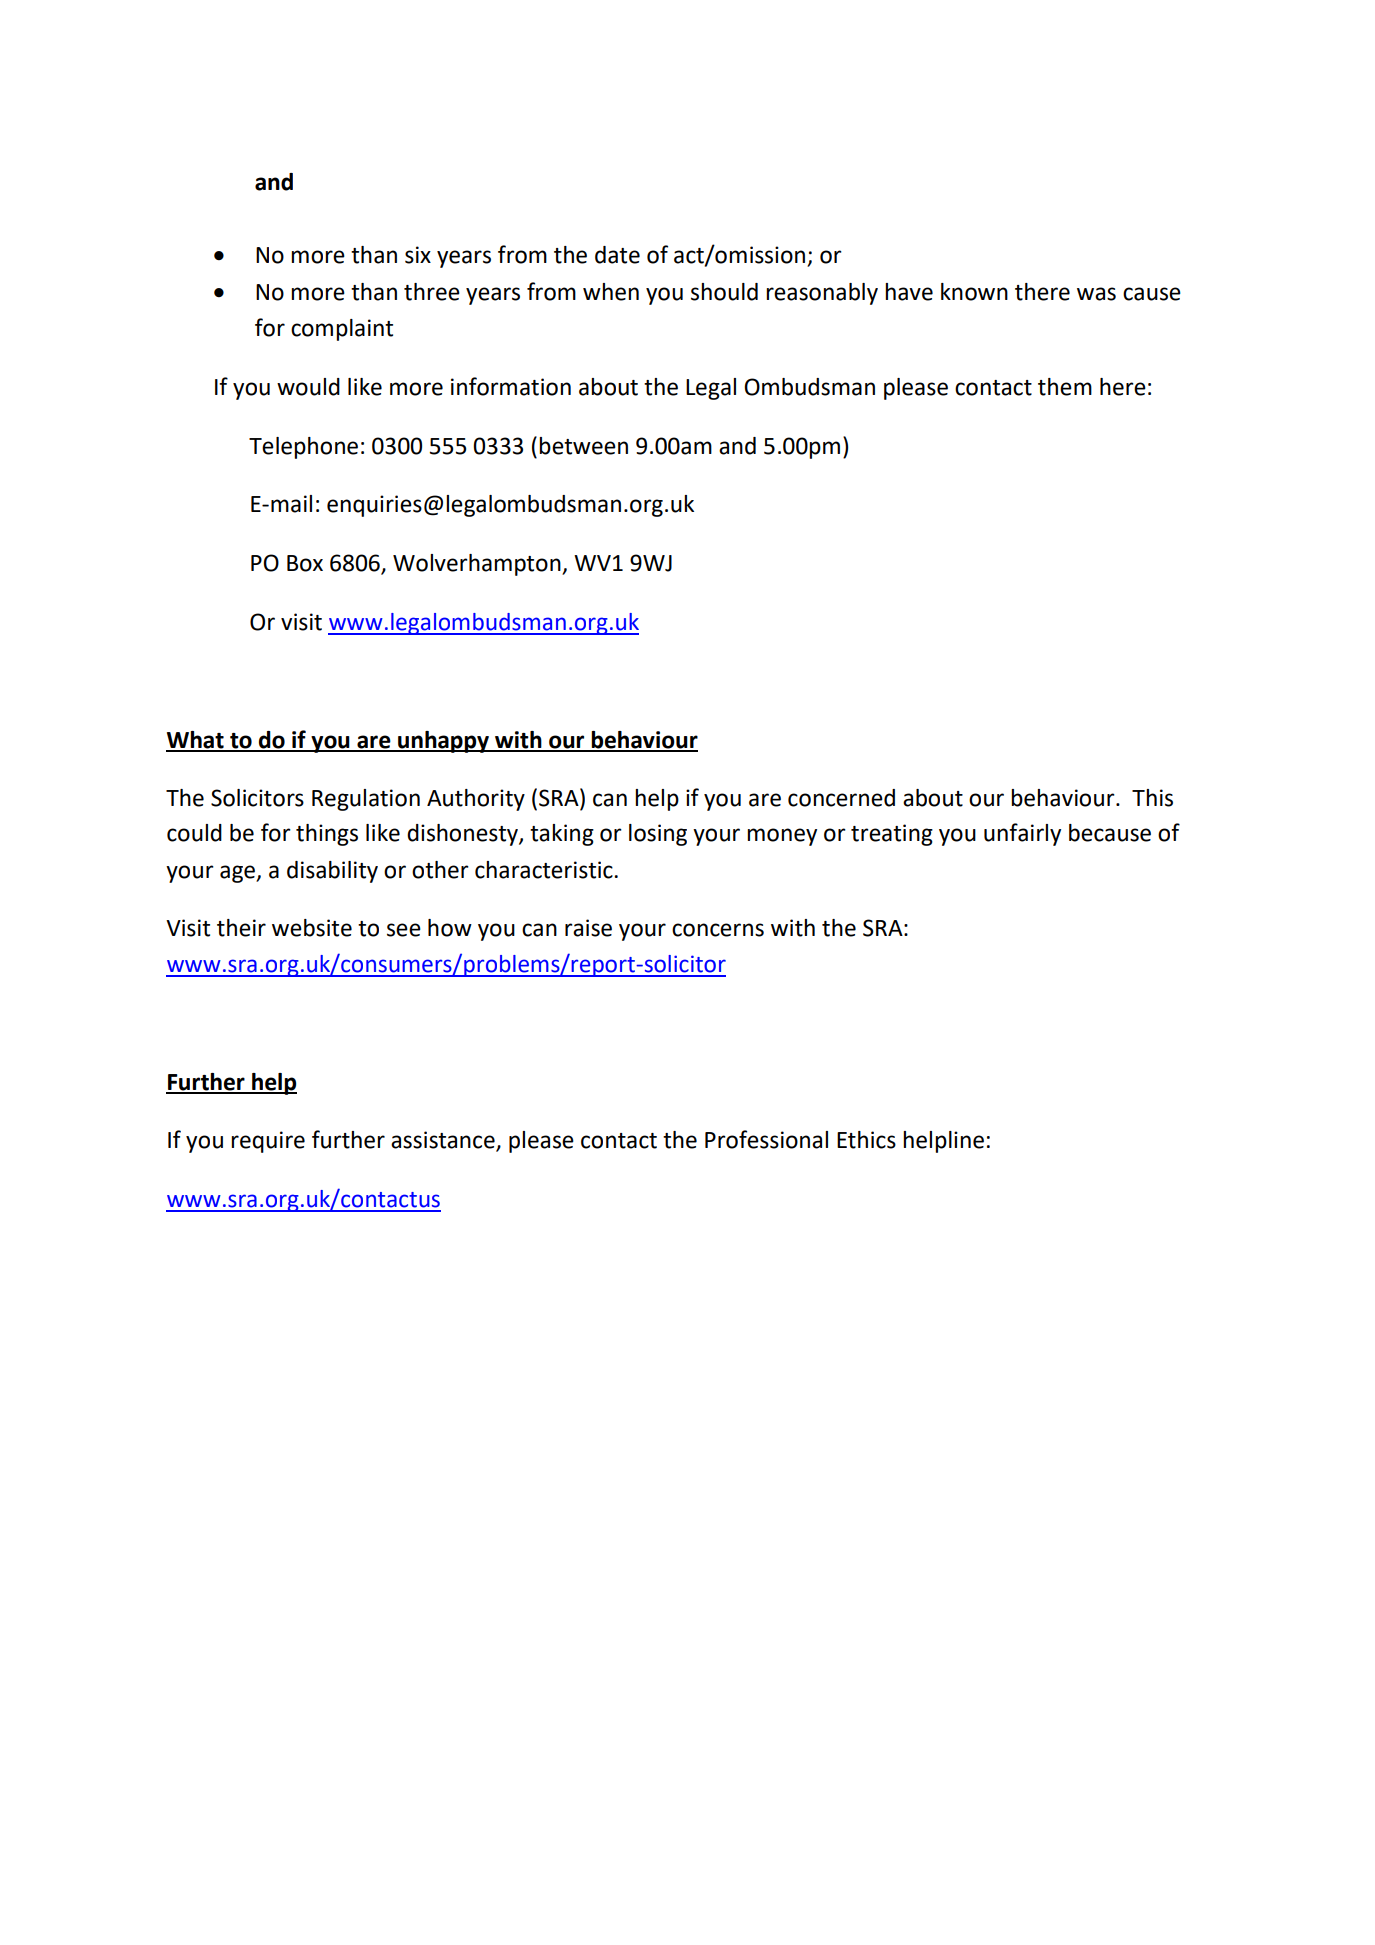 This screenshot has height=1945, width=1375. What do you see at coordinates (1096, 294) in the screenshot?
I see `was` at bounding box center [1096, 294].
